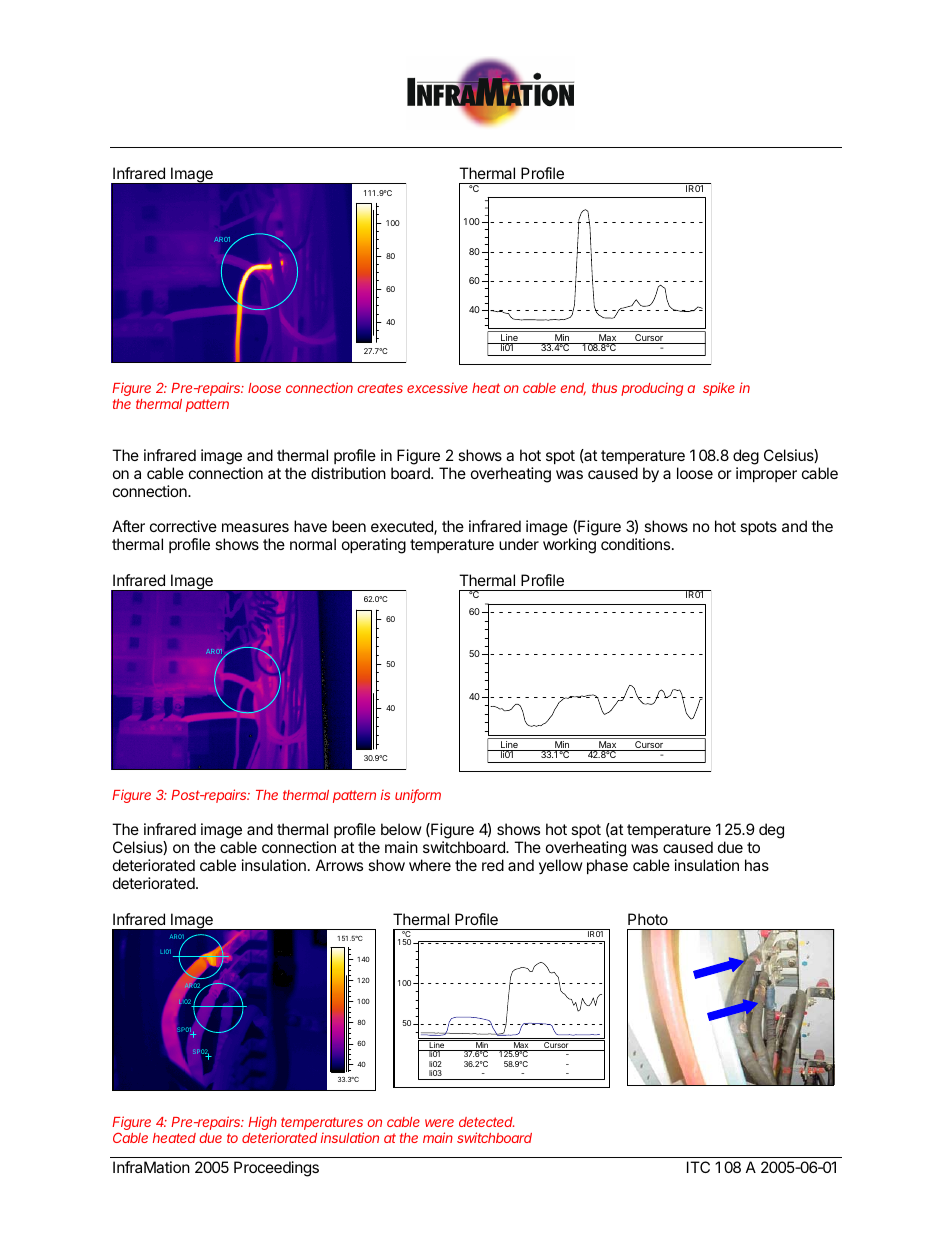 This screenshot has width=952, height=1233. I want to click on distribution, so click(348, 473).
